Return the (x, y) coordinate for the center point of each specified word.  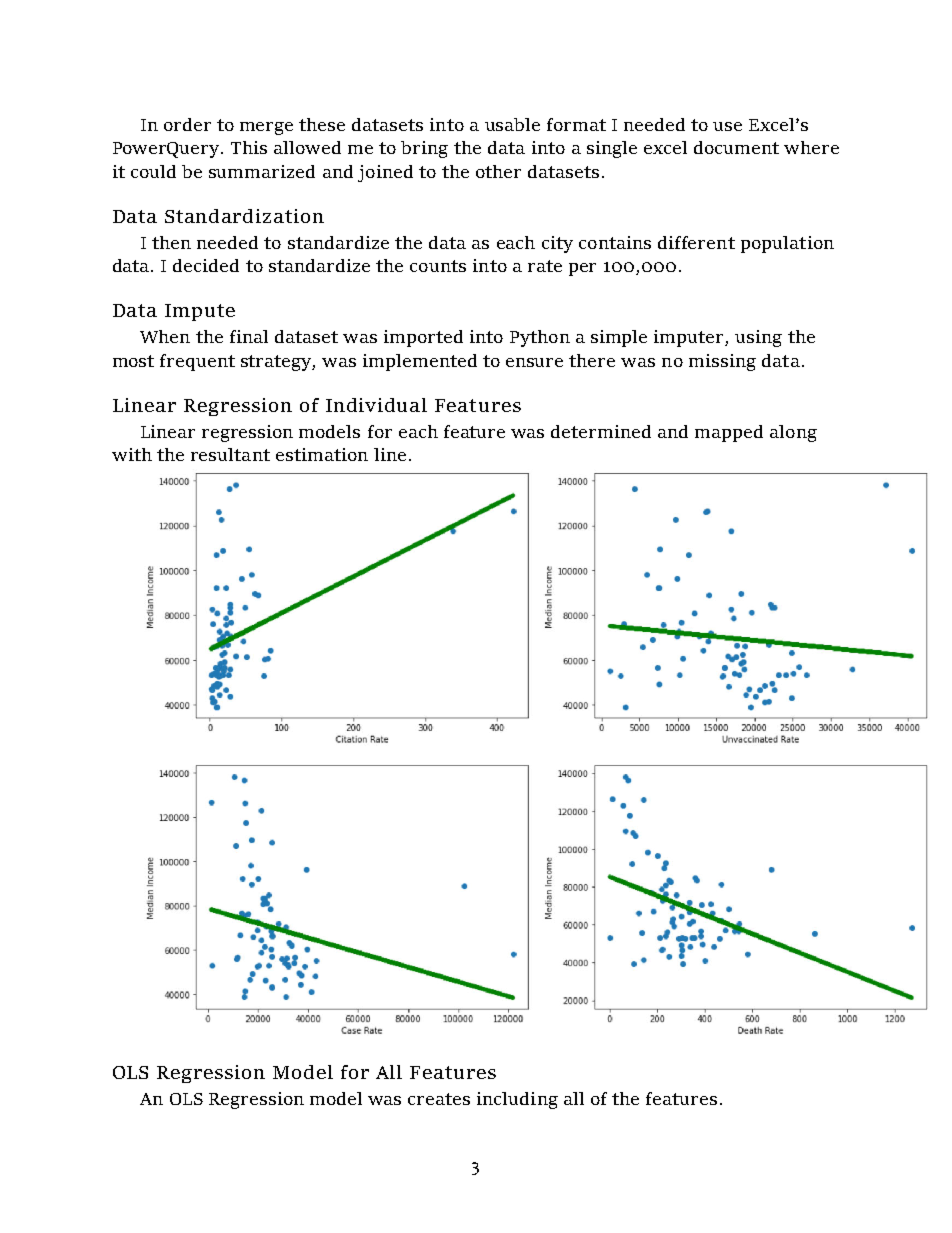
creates (439, 1099)
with (132, 454)
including (517, 1100)
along (793, 433)
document (736, 147)
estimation (322, 454)
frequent (197, 362)
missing (722, 362)
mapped (729, 433)
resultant (230, 454)
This (249, 147)
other (498, 171)
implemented (420, 362)
